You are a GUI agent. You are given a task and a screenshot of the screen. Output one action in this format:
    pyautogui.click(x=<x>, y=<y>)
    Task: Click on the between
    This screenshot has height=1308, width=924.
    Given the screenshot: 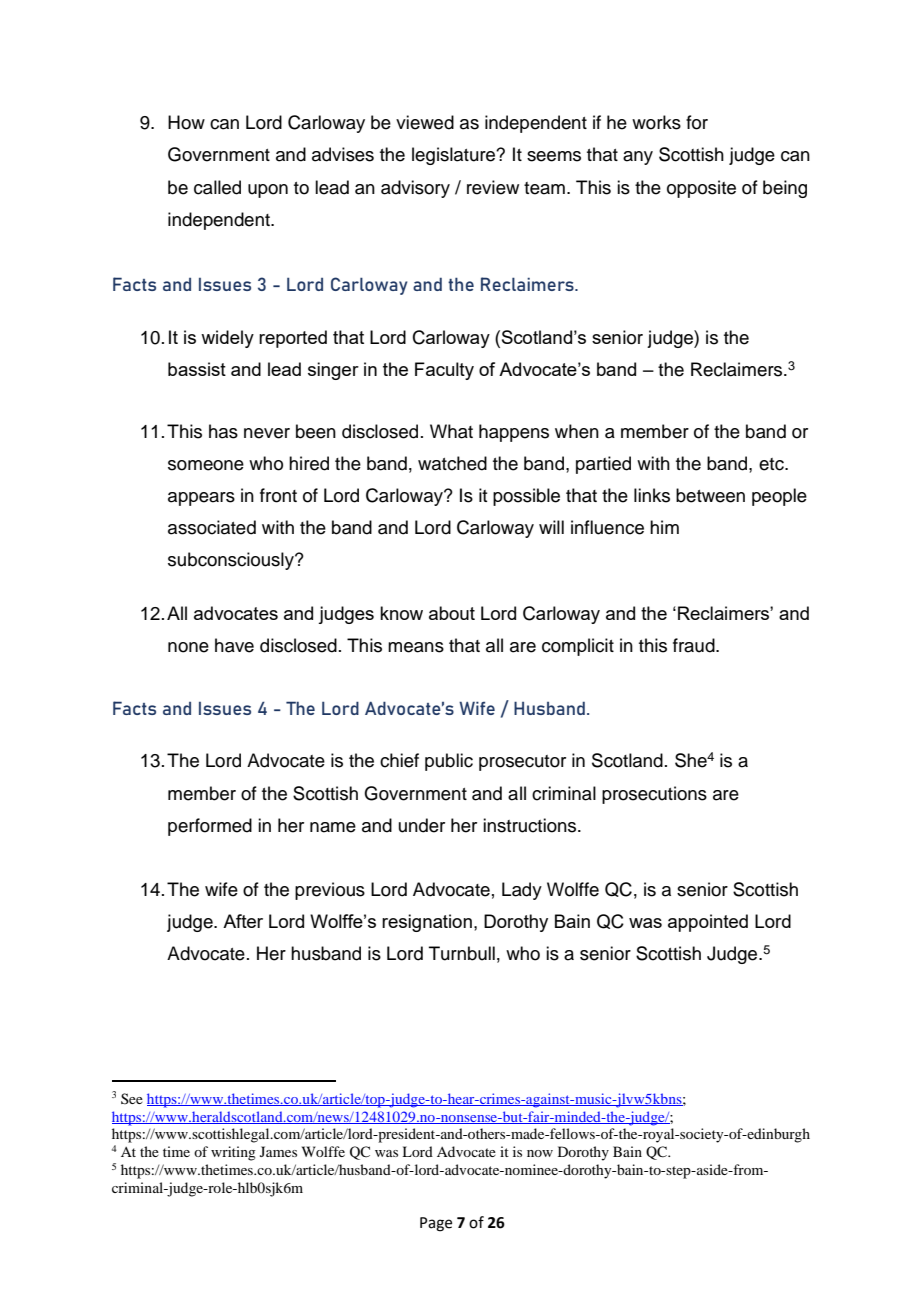 What is the action you would take?
    pyautogui.click(x=710, y=495)
